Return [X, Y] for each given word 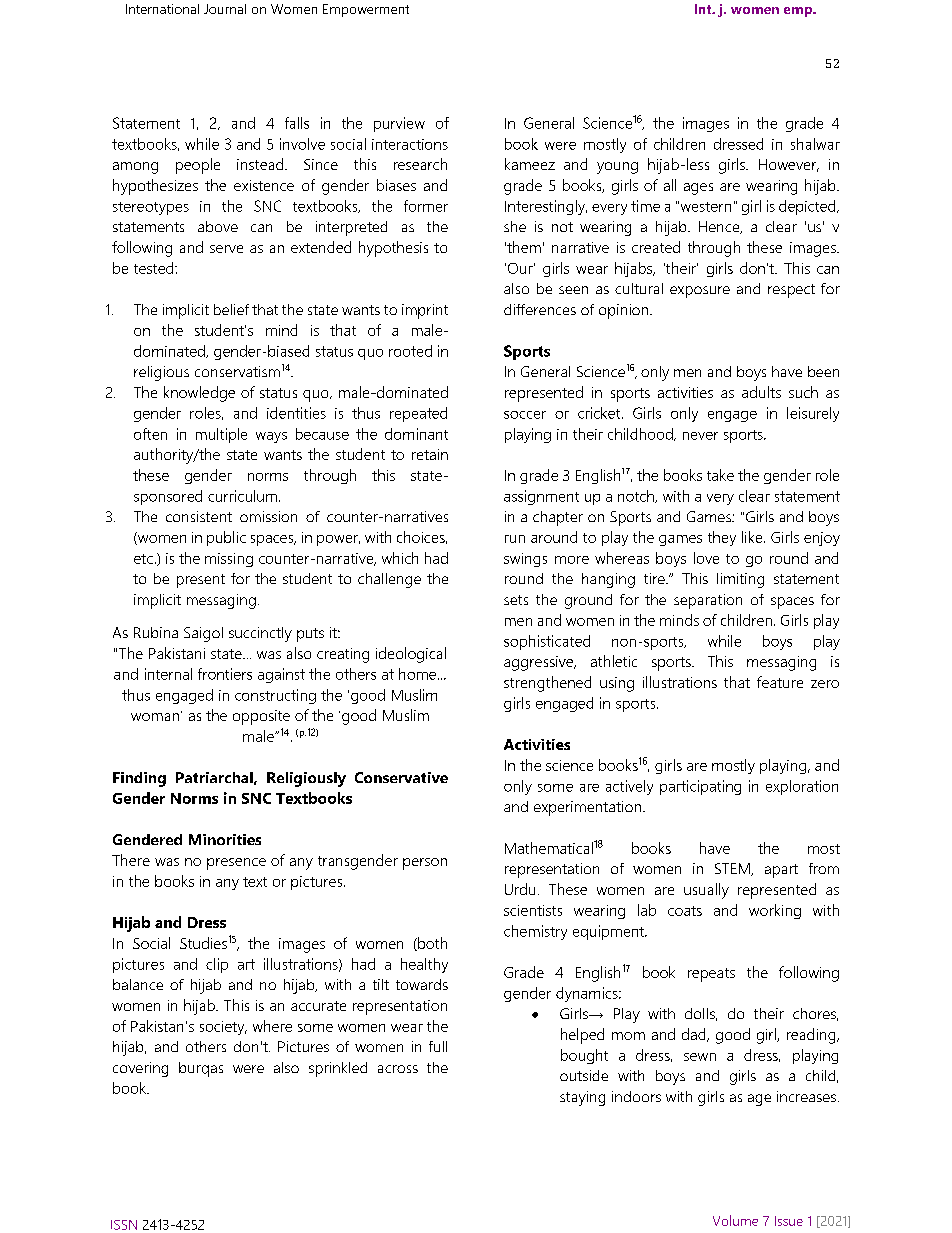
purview [399, 124]
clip [217, 965]
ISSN [124, 1225]
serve [226, 249]
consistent [199, 516]
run [515, 539]
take [720, 475]
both [431, 944]
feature [780, 682]
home [417, 674]
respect [791, 291]
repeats [711, 975]
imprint [425, 311]
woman [155, 717]
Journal [225, 9]
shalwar [815, 144]
